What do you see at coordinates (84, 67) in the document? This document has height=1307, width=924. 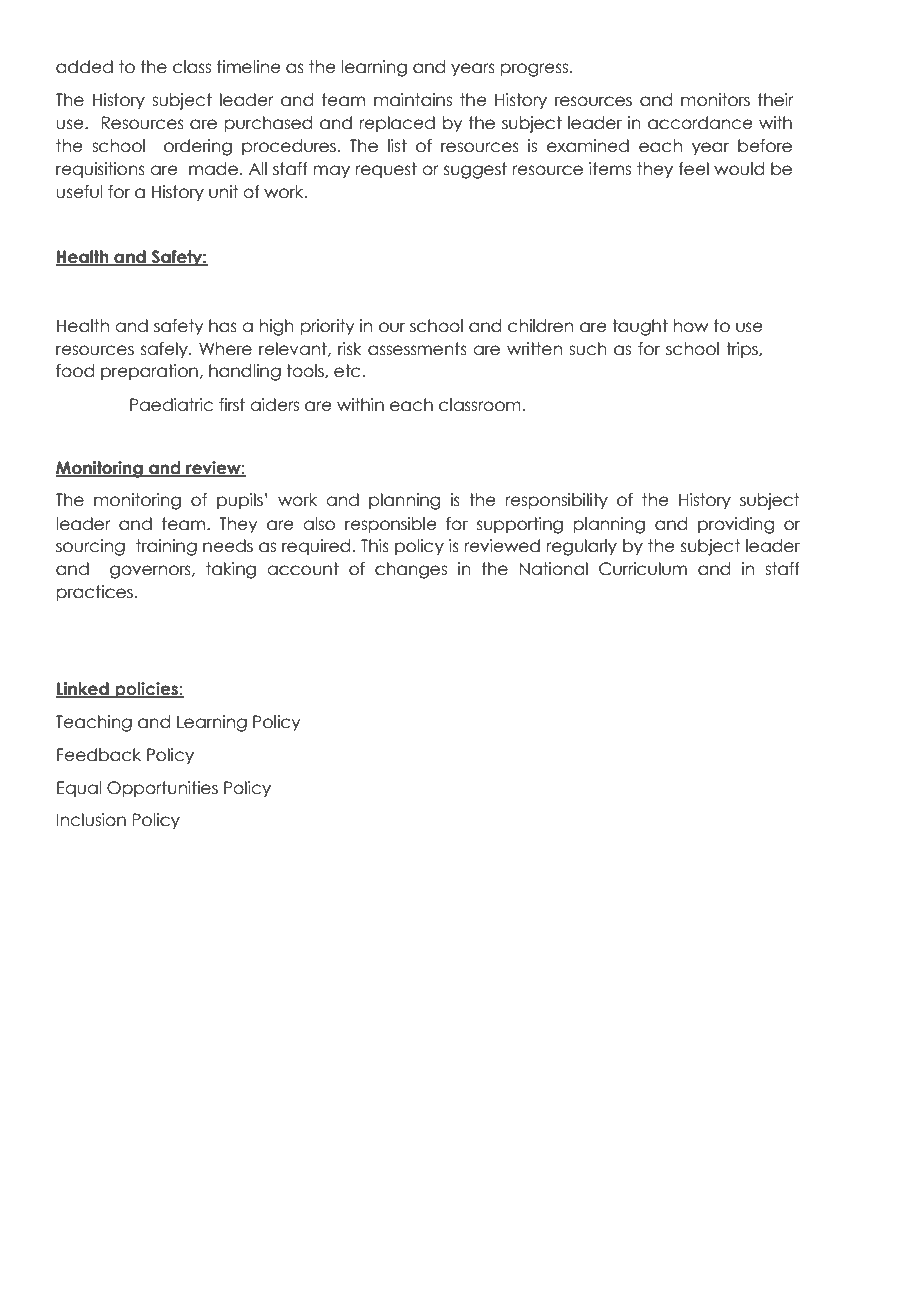 I see `added` at bounding box center [84, 67].
